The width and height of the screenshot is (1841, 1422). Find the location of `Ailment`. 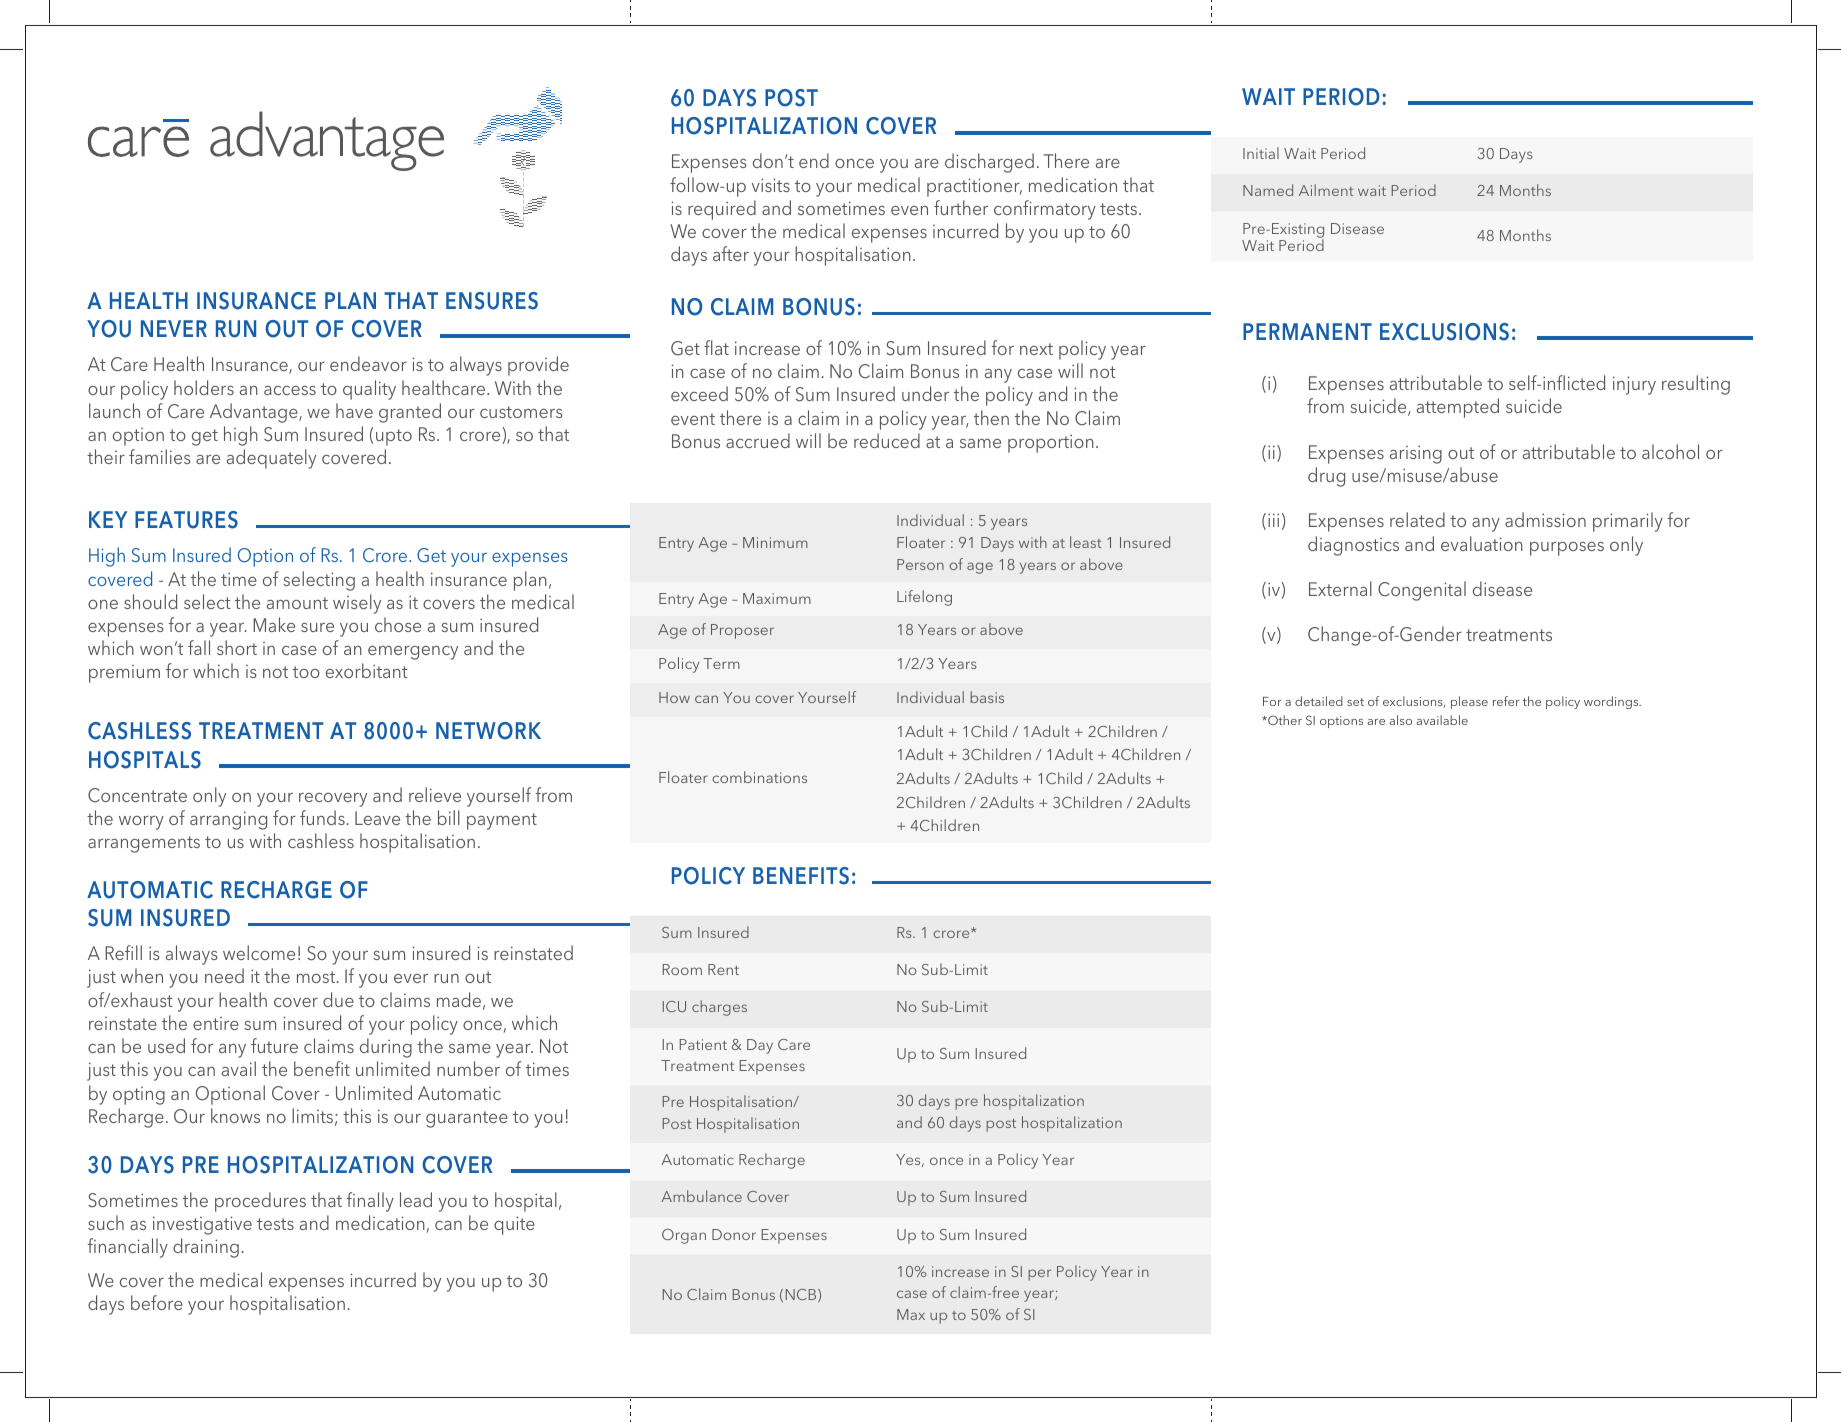

Ailment is located at coordinates (1326, 190).
